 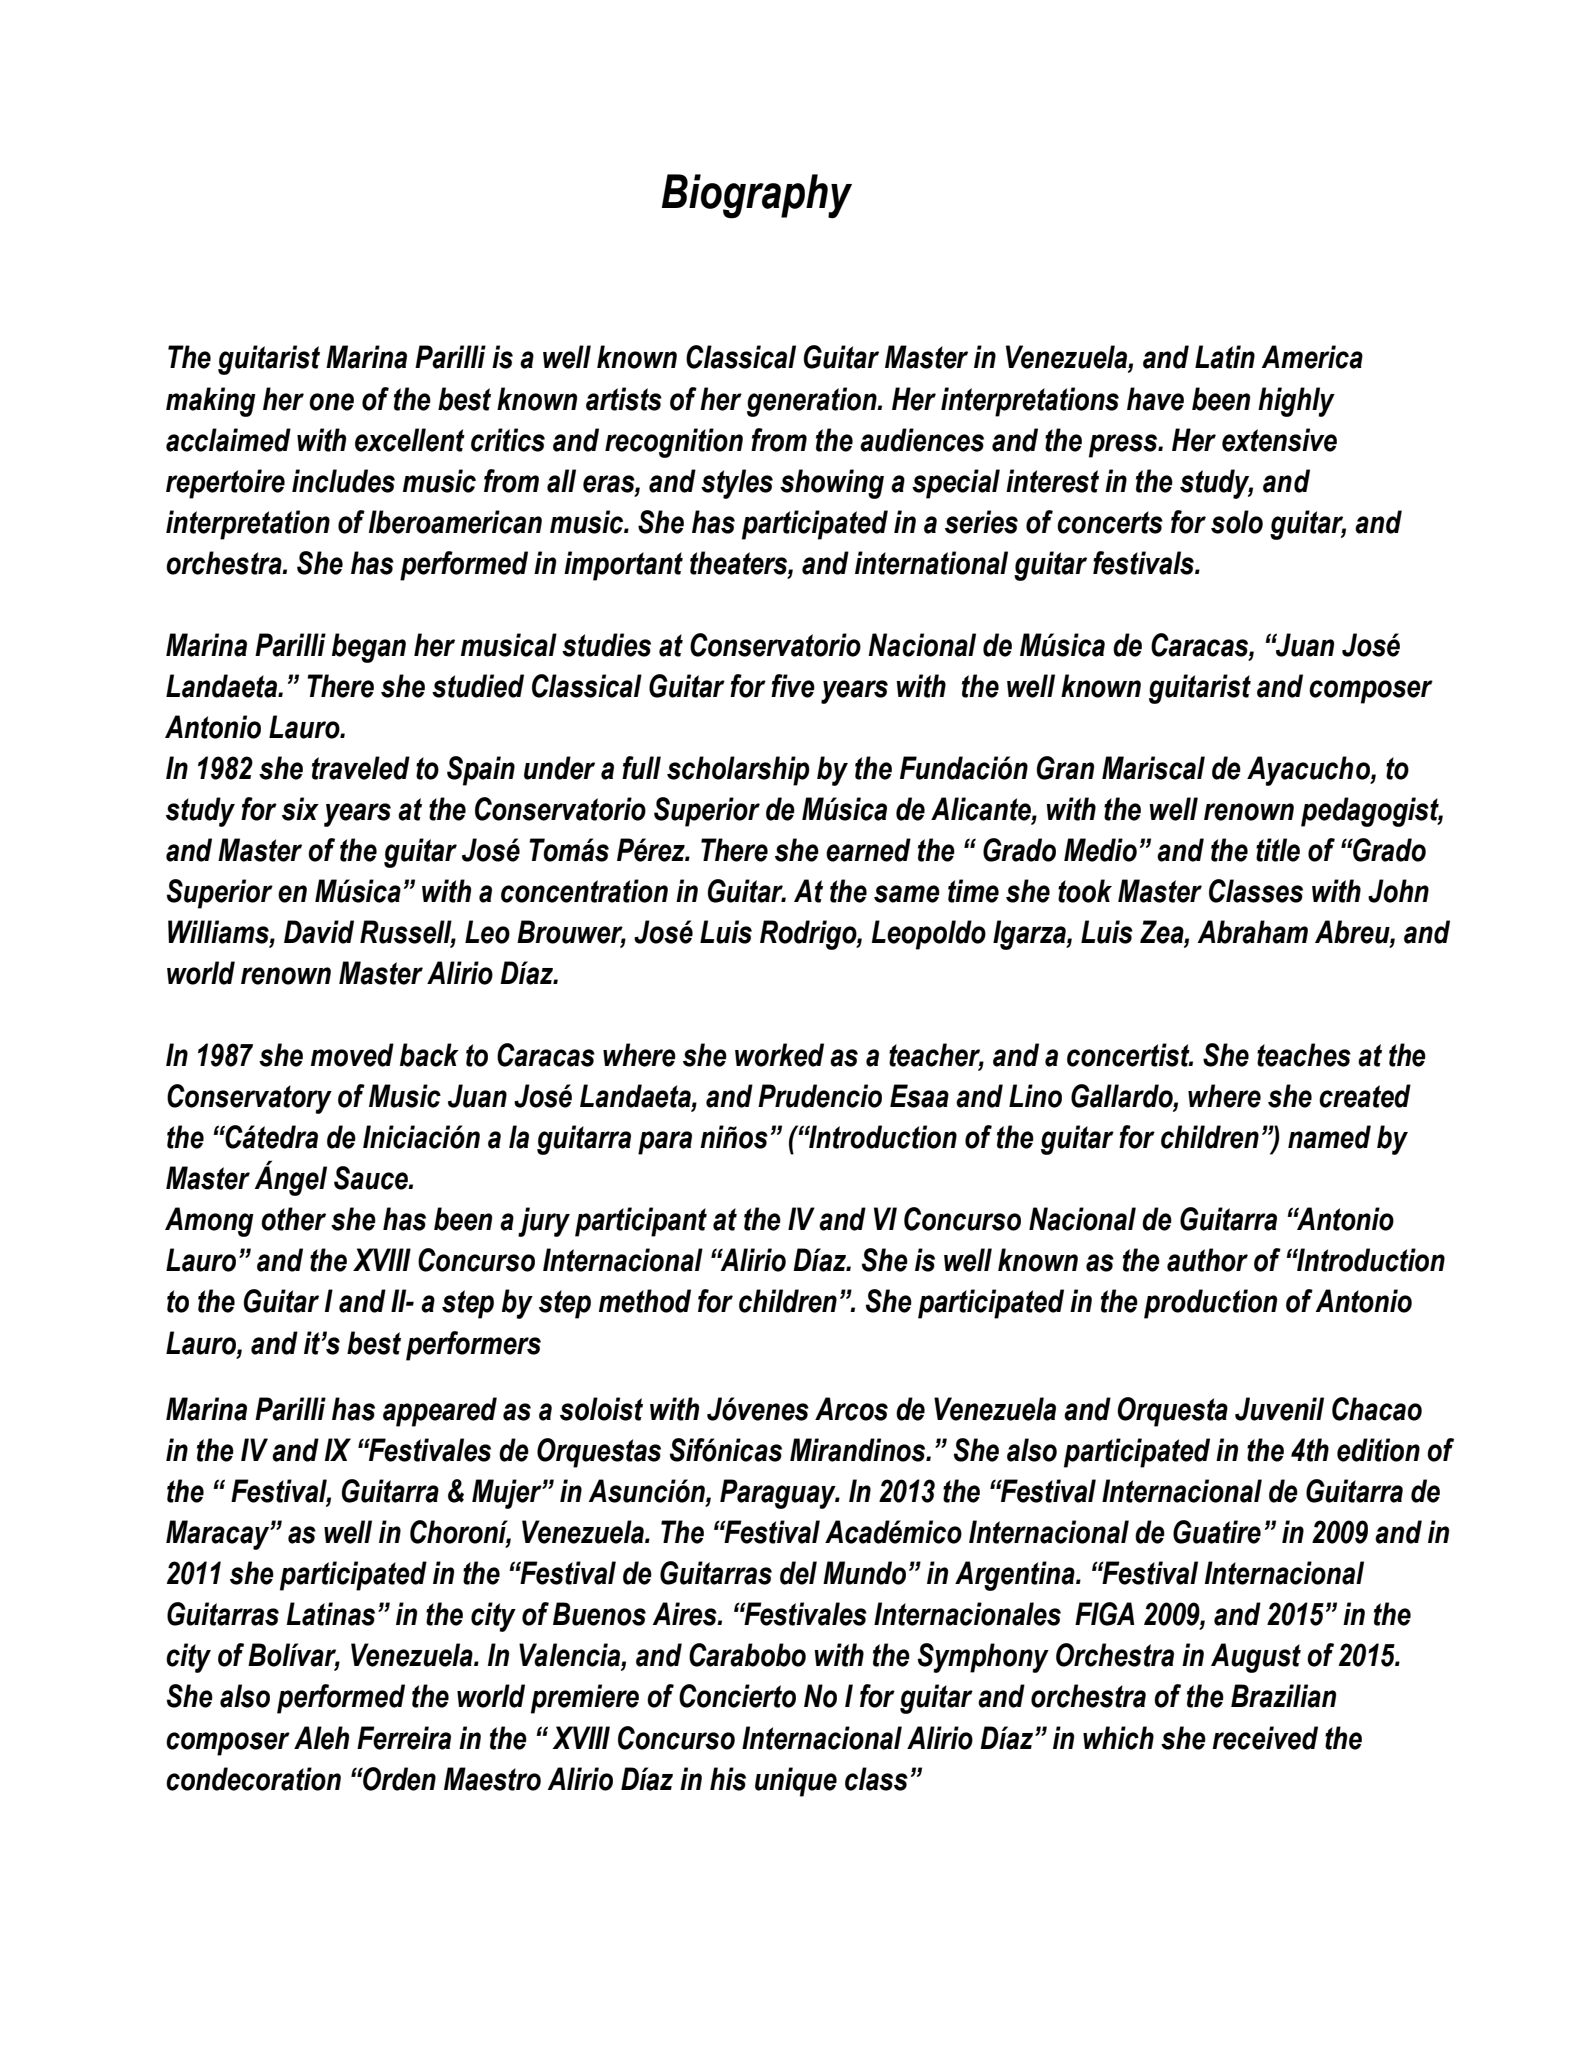 What do you see at coordinates (1296, 402) in the screenshot?
I see `highly` at bounding box center [1296, 402].
